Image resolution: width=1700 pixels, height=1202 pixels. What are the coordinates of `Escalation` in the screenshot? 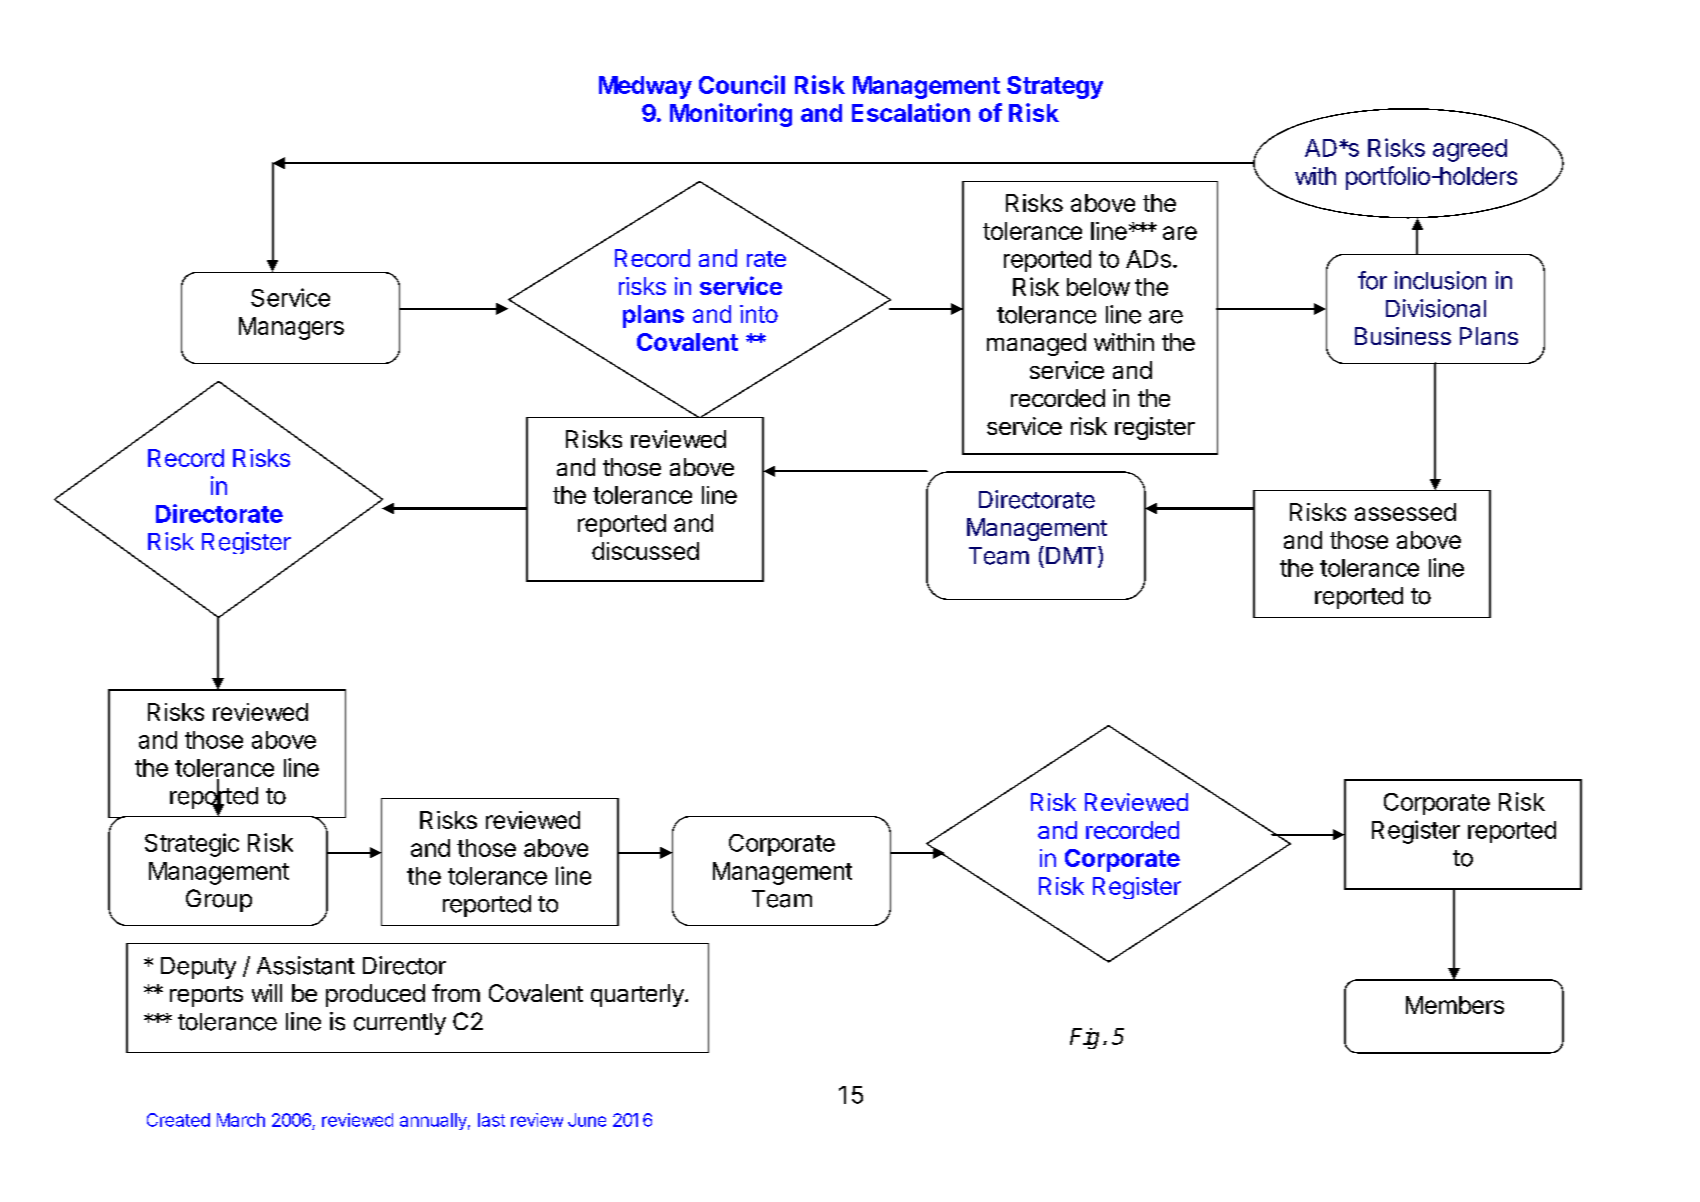 It's located at (911, 112).
